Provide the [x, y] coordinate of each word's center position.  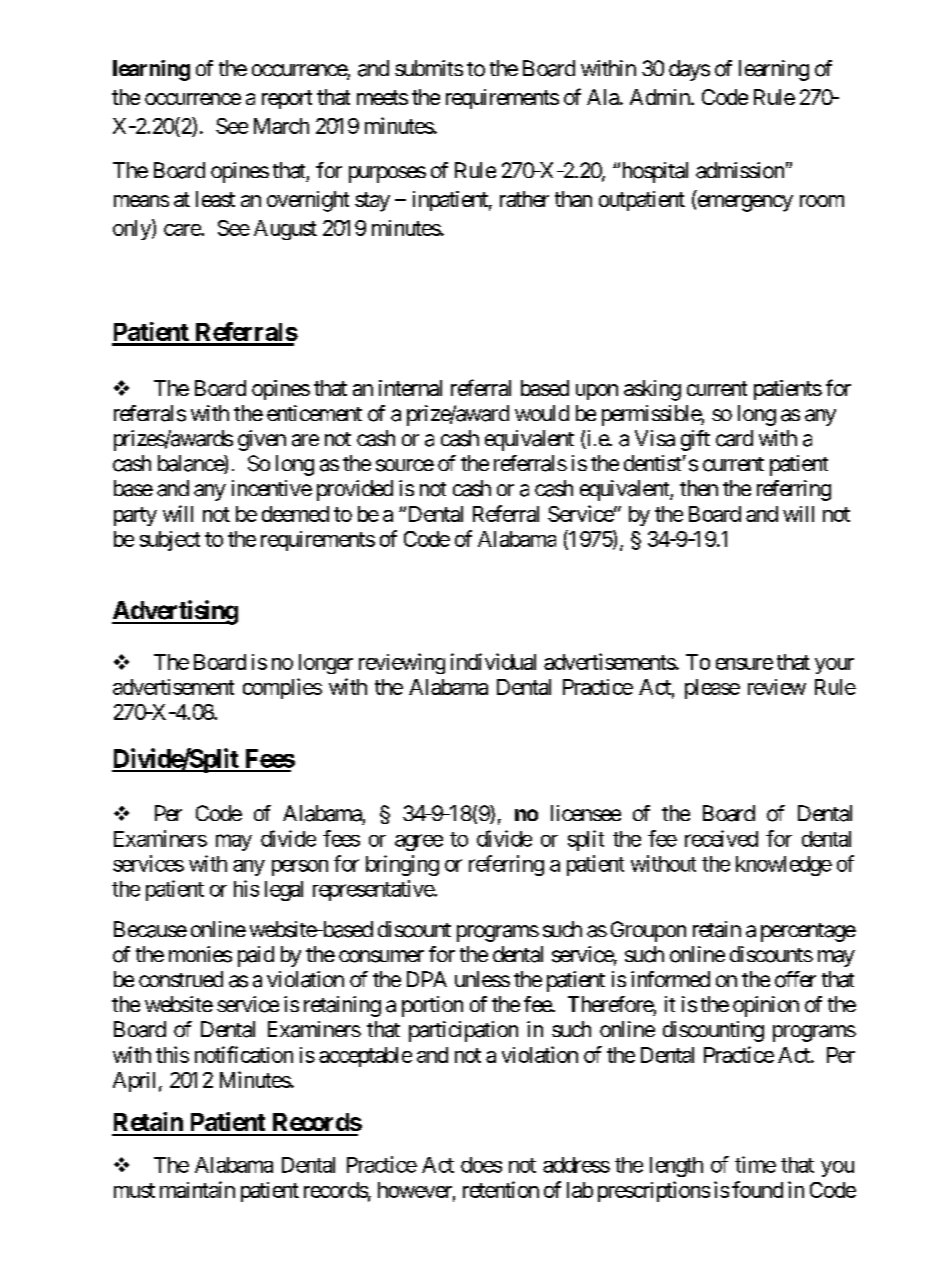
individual [493, 661]
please [712, 689]
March [281, 126]
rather [524, 199]
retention [501, 1189]
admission [740, 170]
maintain [197, 1189]
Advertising [175, 612]
